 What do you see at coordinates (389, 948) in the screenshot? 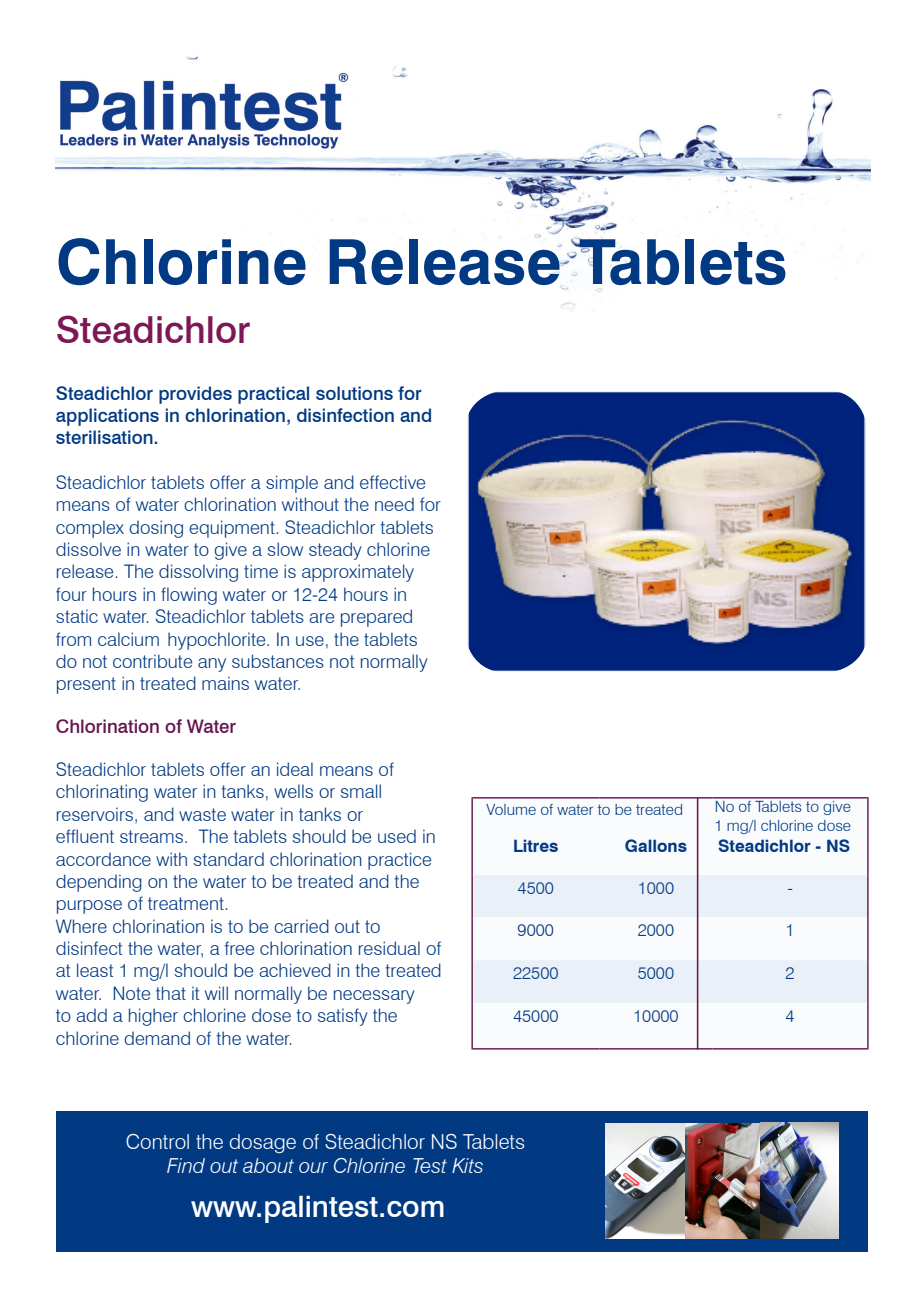
I see `residual` at bounding box center [389, 948].
